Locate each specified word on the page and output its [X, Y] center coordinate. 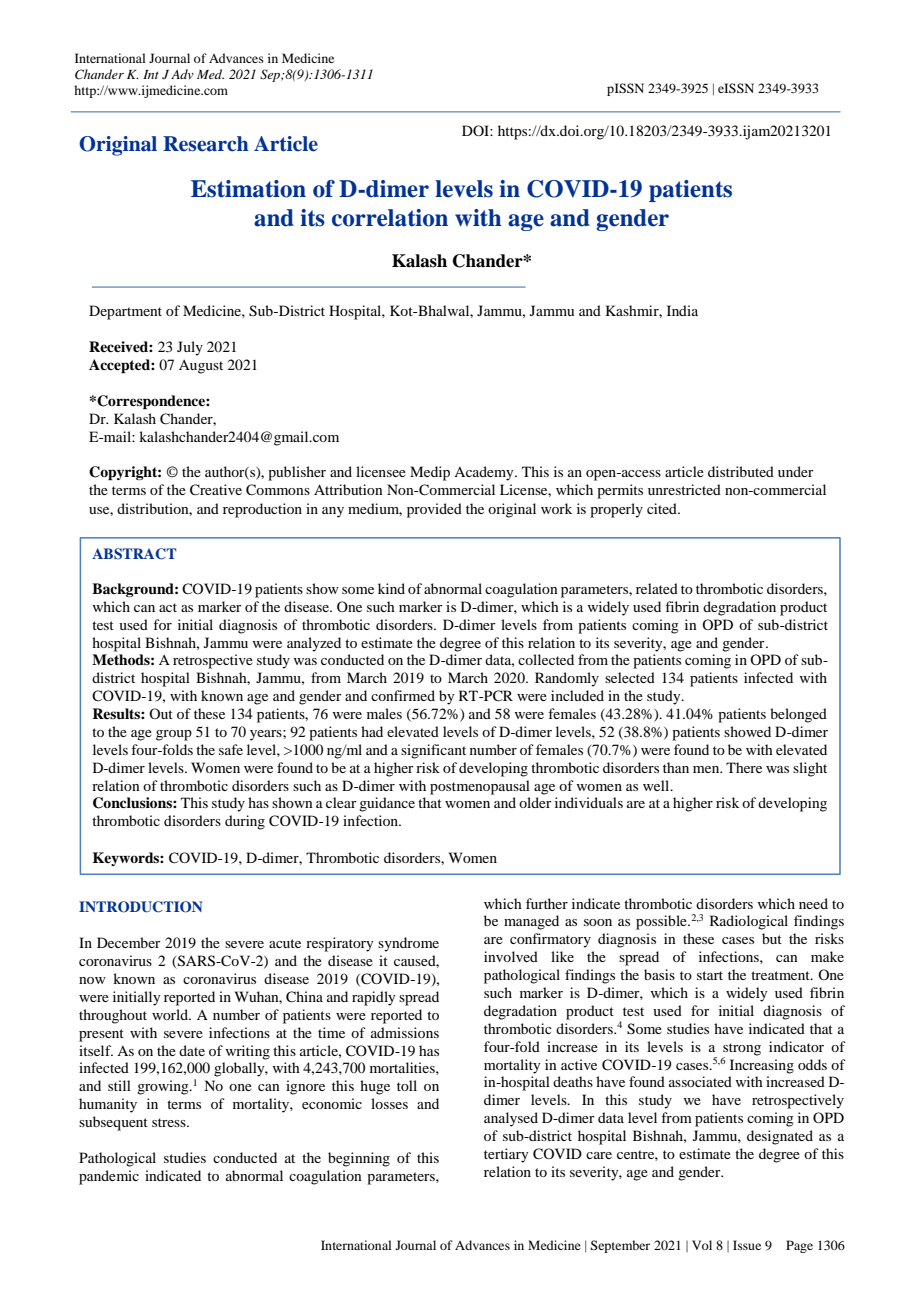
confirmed [403, 695]
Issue [747, 1245]
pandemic [109, 1177]
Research [206, 144]
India [682, 310]
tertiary [506, 1155]
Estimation [248, 189]
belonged [798, 715]
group [174, 735]
